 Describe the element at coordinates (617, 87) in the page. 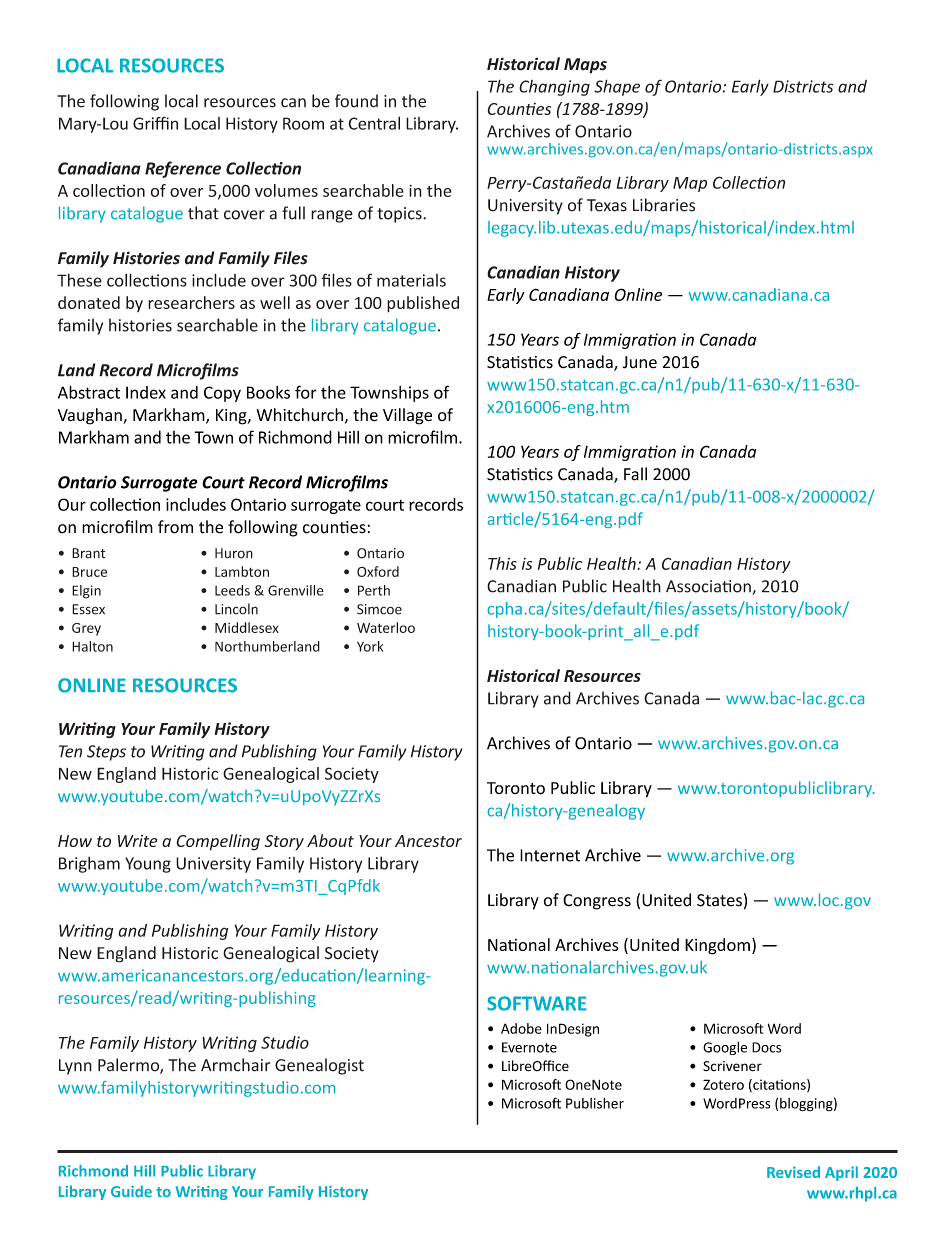

I see `Shape` at that location.
